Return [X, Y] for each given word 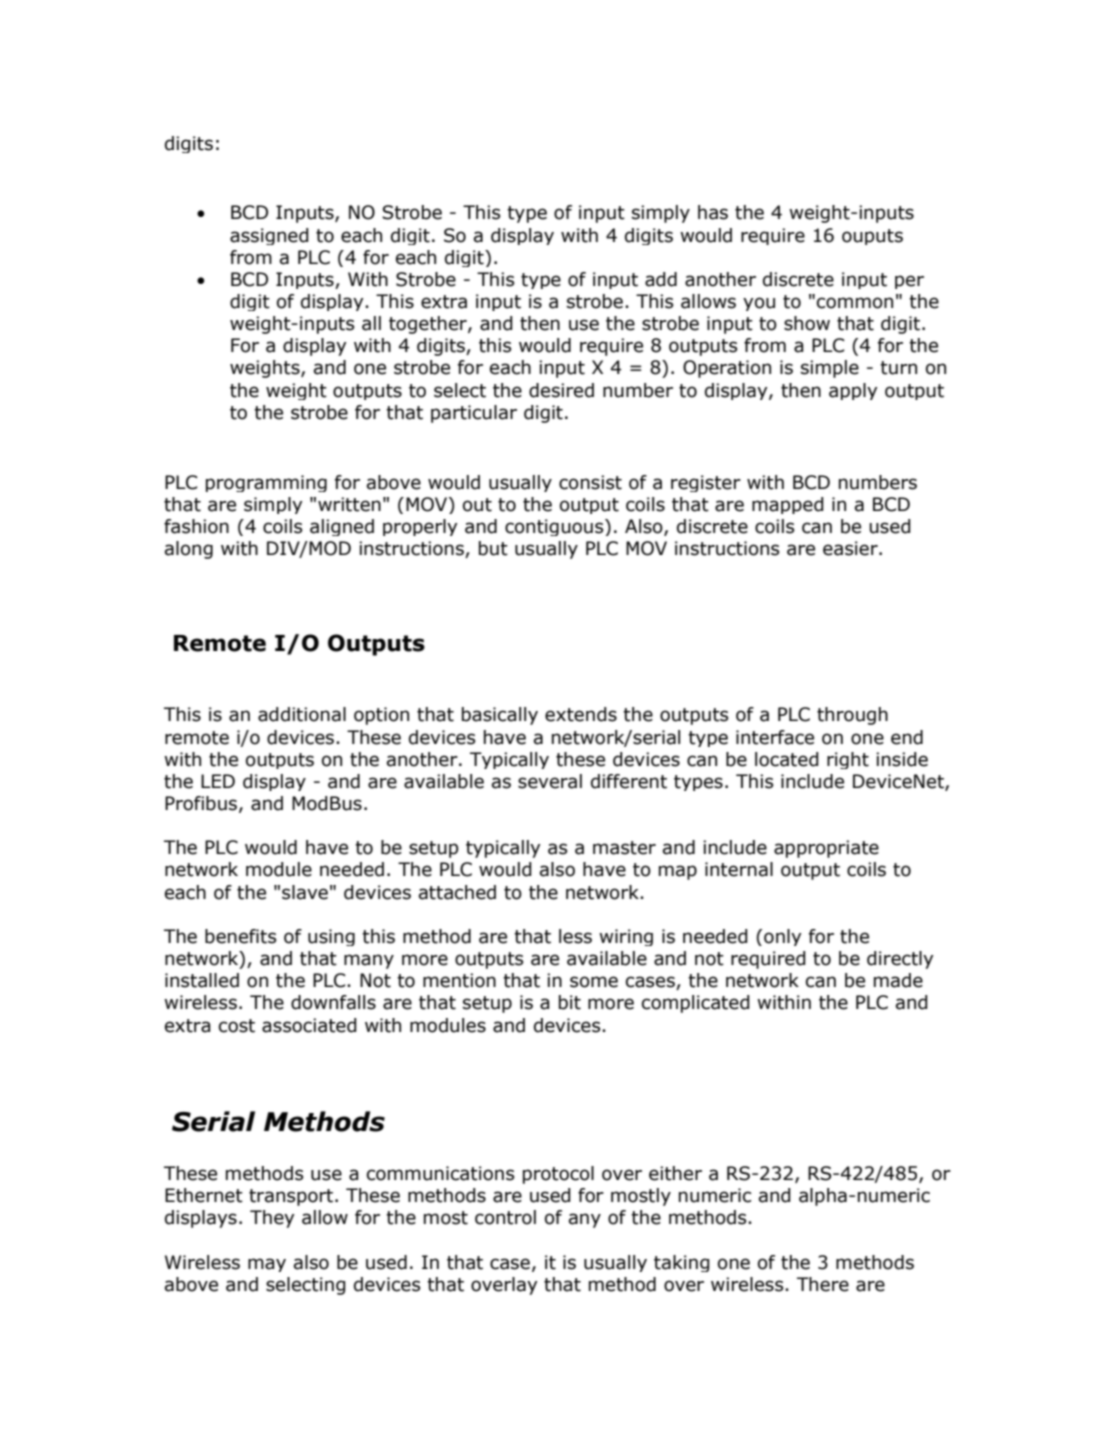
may [267, 1265]
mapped [788, 505]
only [783, 937]
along [189, 550]
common [855, 303]
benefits [240, 936]
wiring [626, 937]
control [505, 1217]
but [493, 548]
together [429, 325]
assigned [269, 236]
